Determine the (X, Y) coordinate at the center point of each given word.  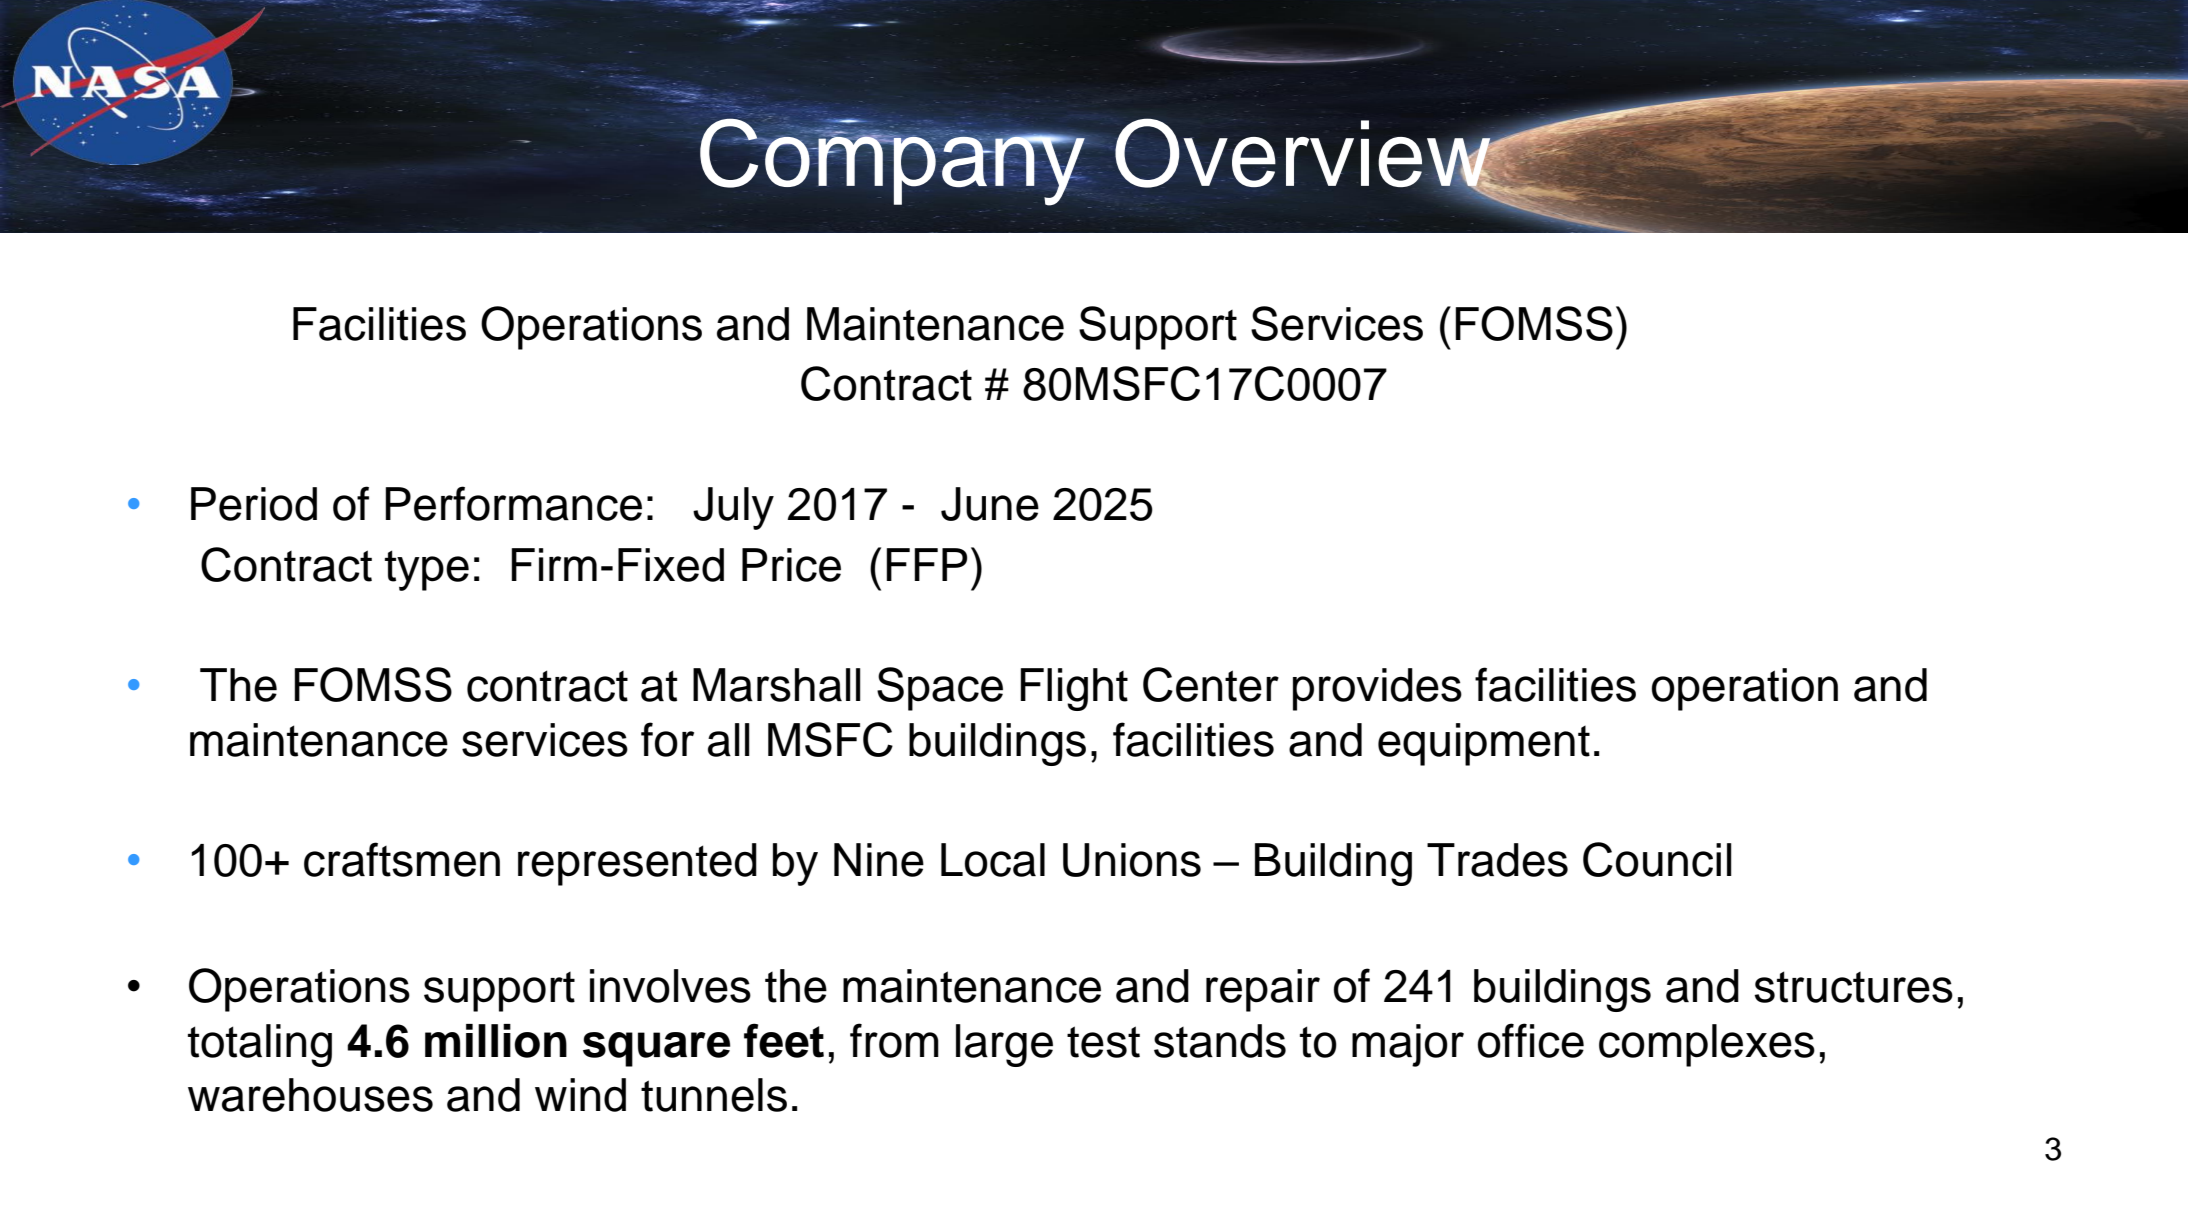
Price (791, 565)
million (496, 1041)
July (733, 508)
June (990, 504)
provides (1377, 689)
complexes (1707, 1045)
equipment (1484, 744)
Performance (513, 503)
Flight (1074, 689)
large (1004, 1045)
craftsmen (402, 859)
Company (893, 161)
